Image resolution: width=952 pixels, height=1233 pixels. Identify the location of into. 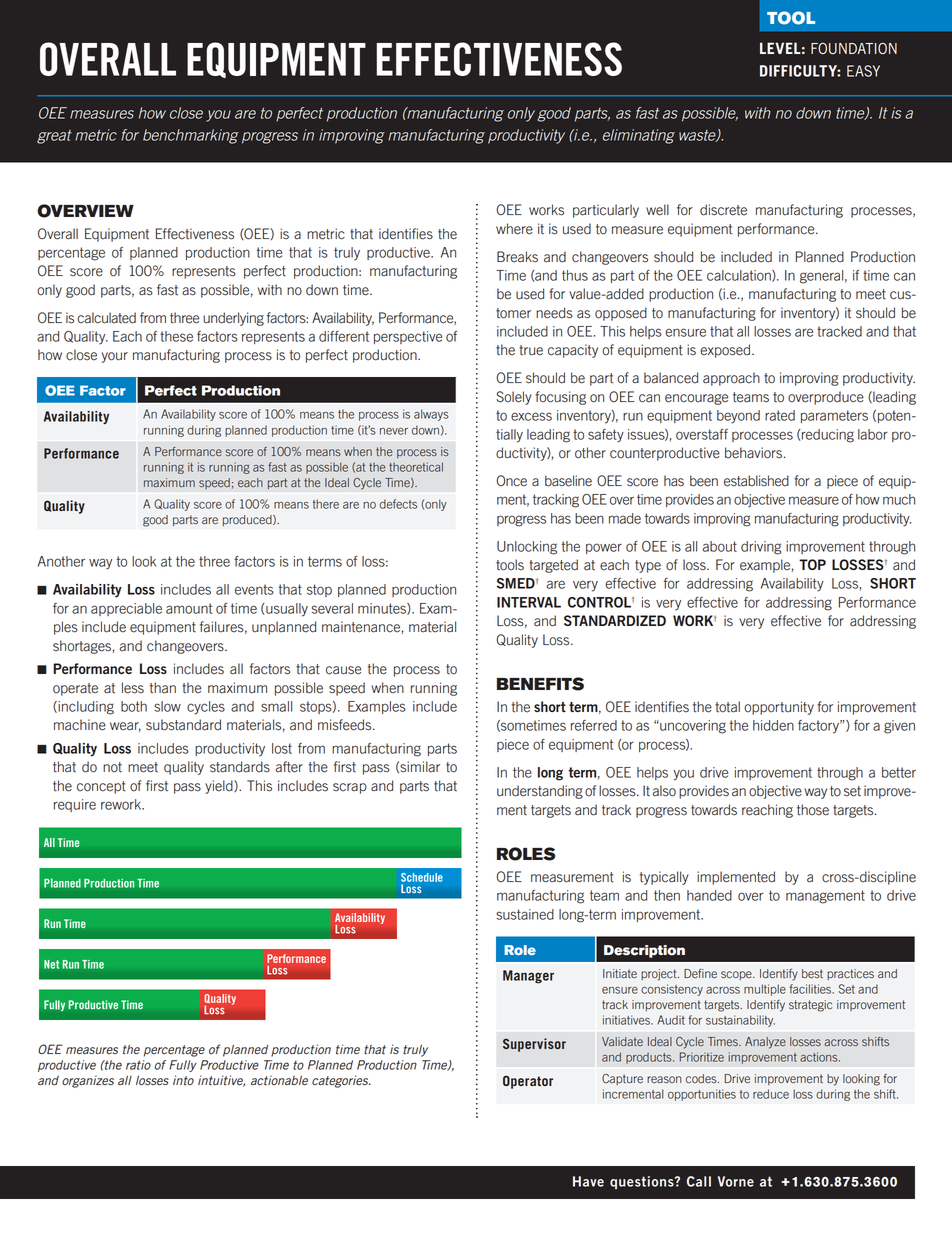
(183, 1080).
